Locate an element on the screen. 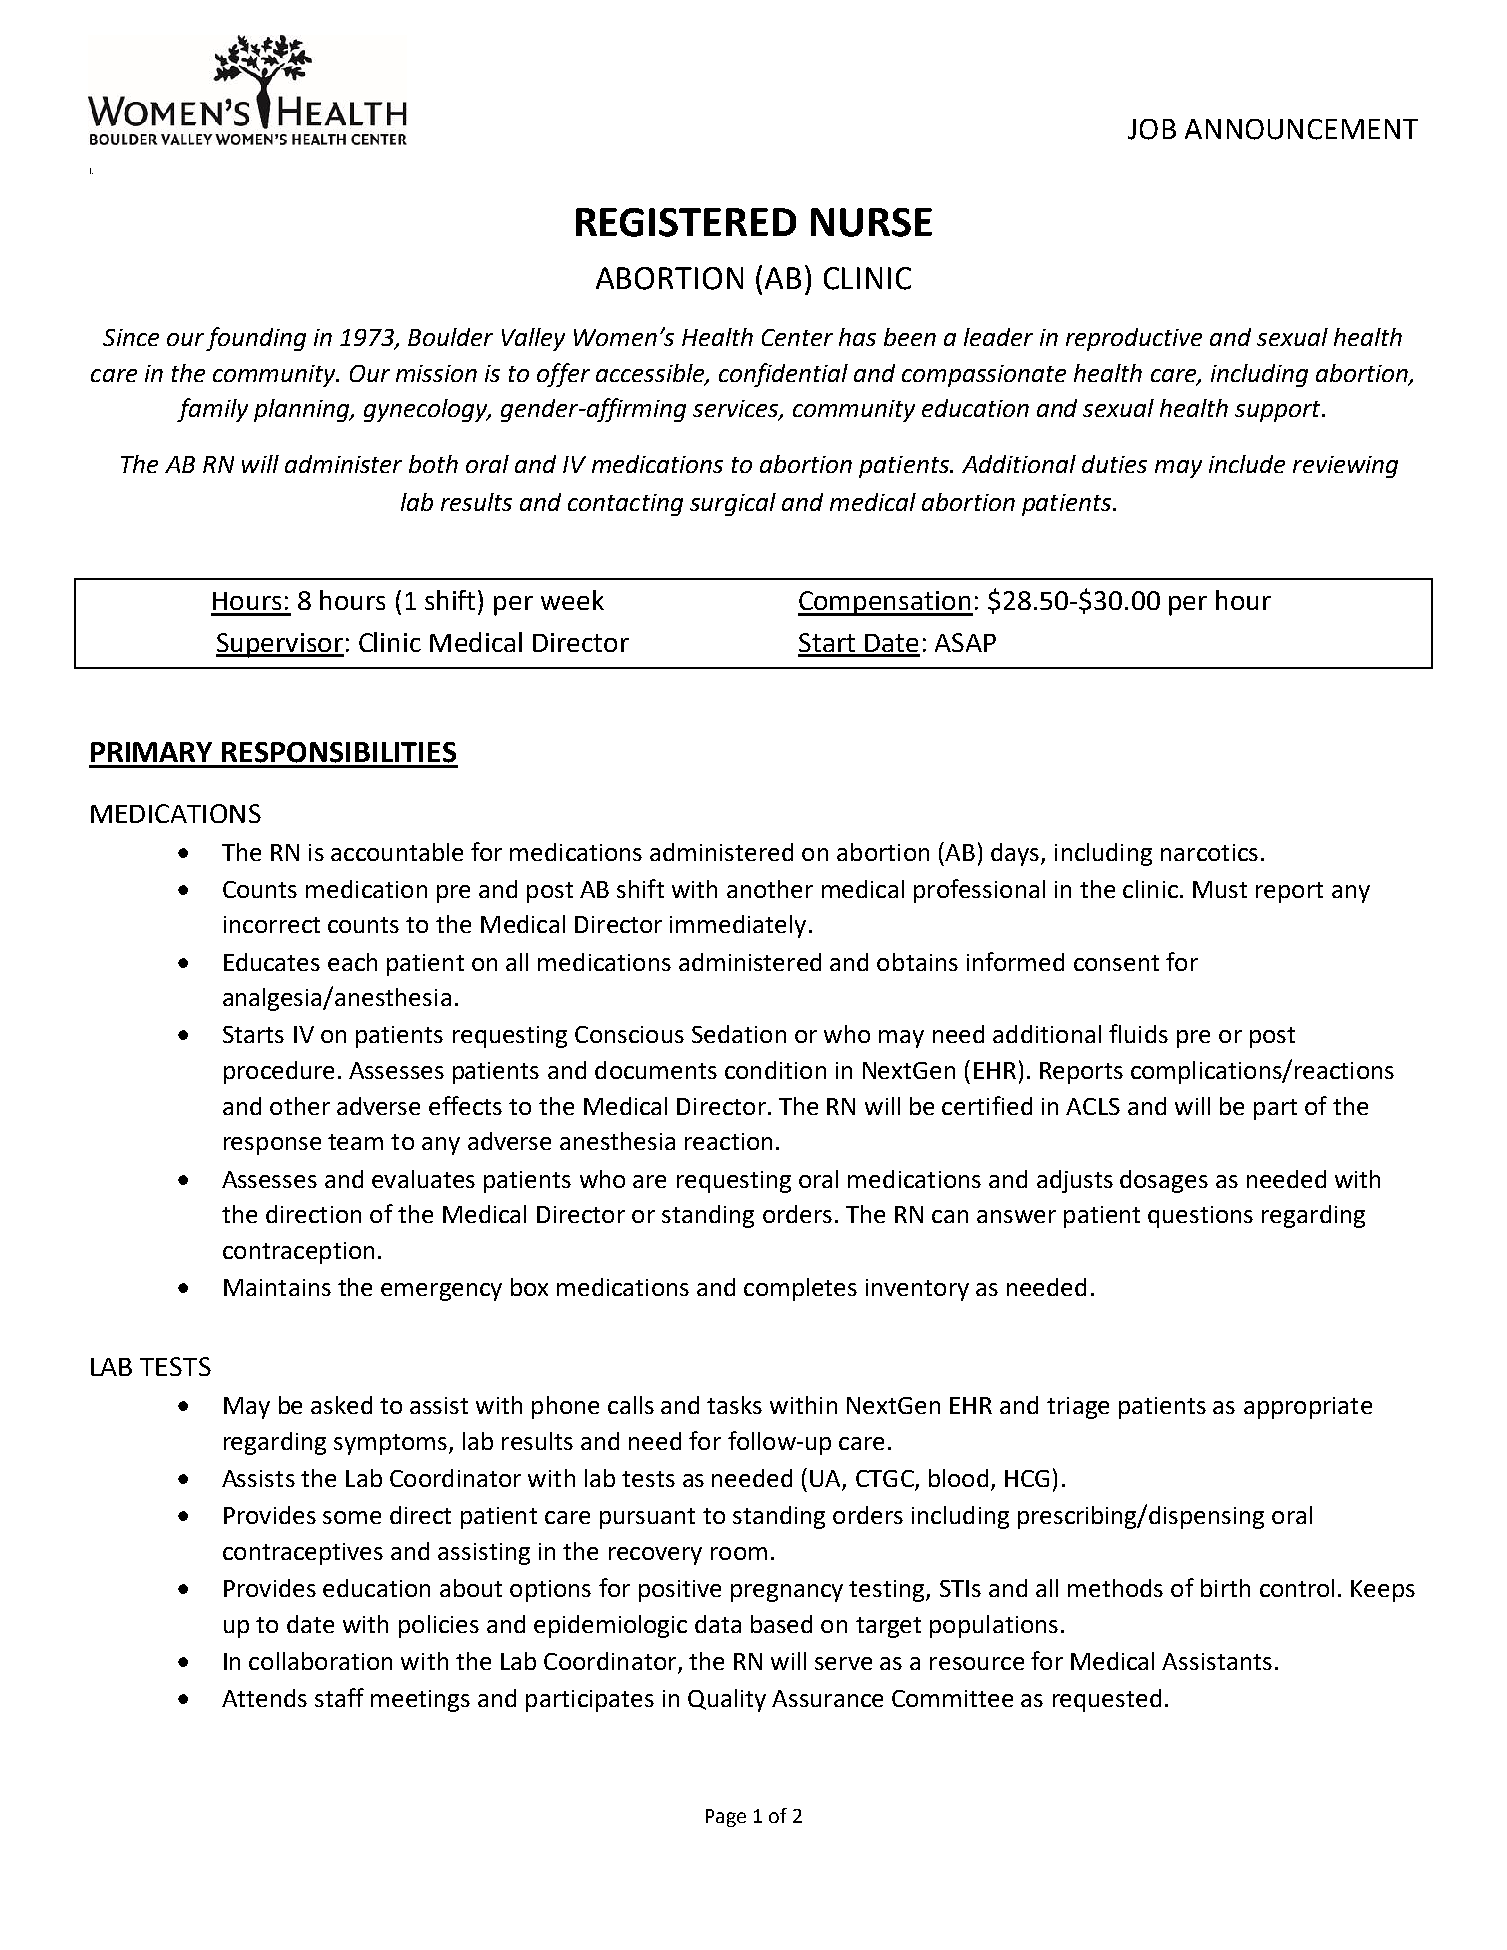  Educates is located at coordinates (272, 962).
